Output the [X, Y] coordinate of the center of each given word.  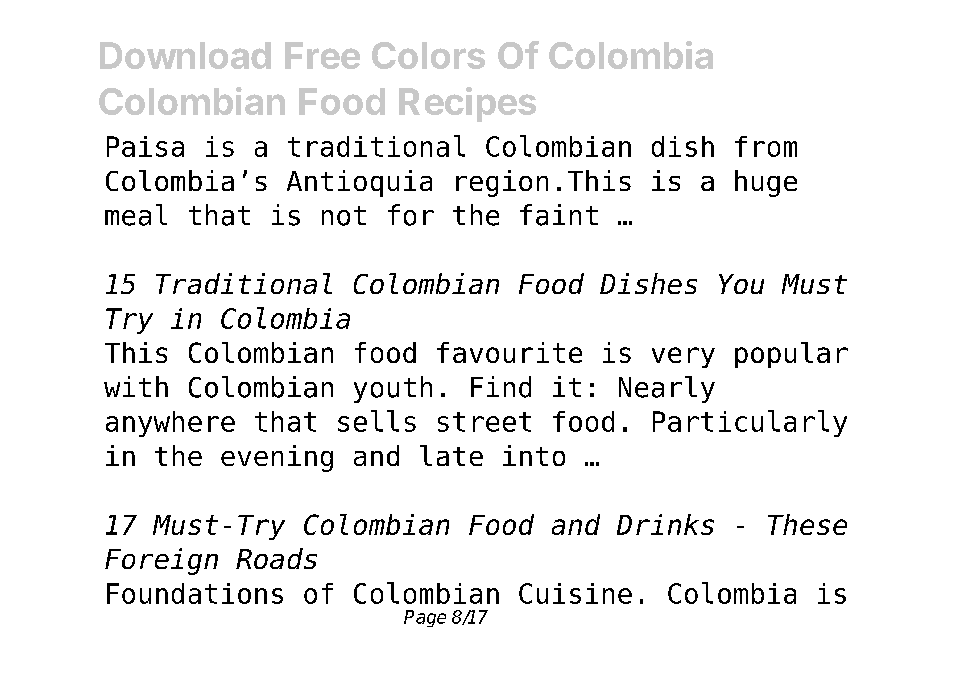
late [451, 455]
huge [766, 183]
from [766, 146]
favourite [509, 352]
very [683, 357]
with [136, 386]
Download [185, 55]
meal [136, 215]
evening [277, 458]
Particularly [750, 423]
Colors [428, 55]
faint [559, 215]
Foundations [195, 593]
